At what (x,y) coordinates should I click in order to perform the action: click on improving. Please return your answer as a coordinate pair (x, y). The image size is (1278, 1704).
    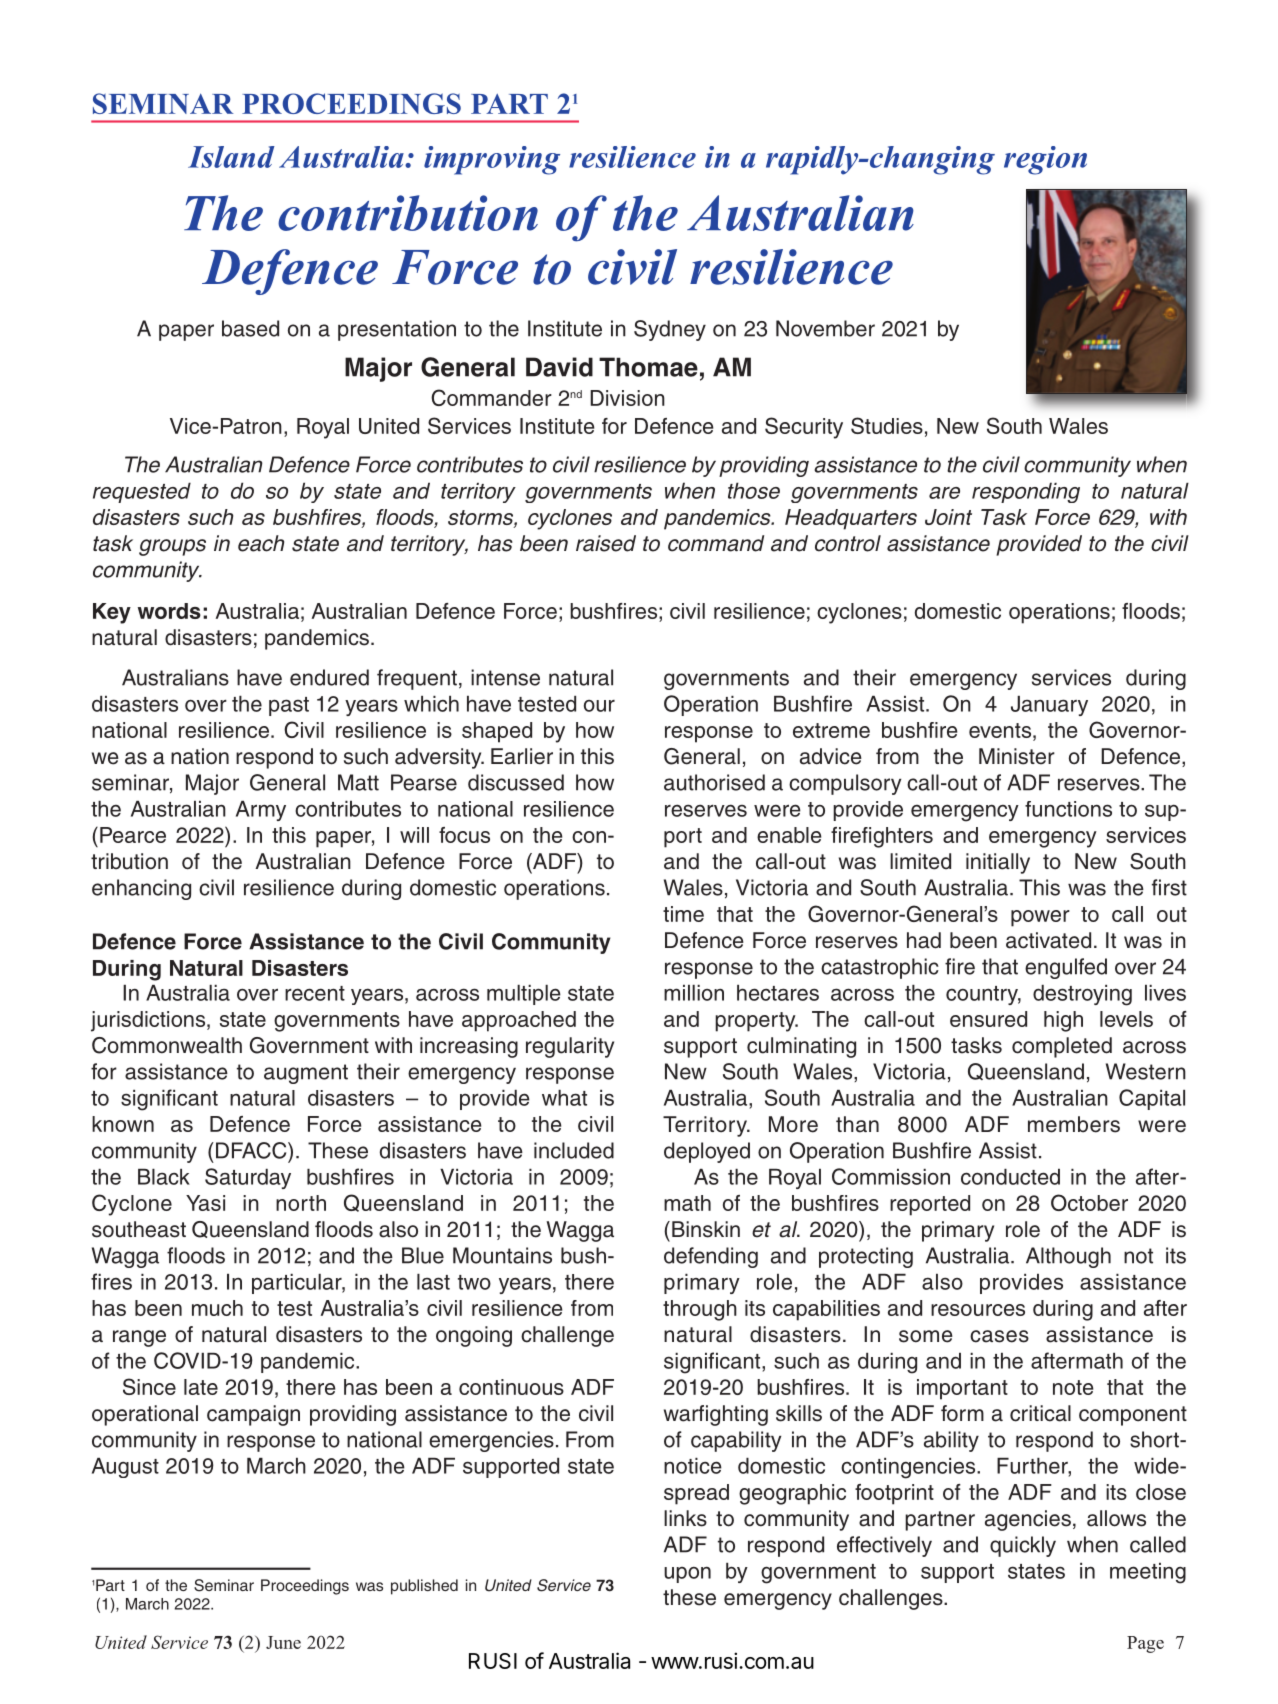
    Looking at the image, I should click on (492, 160).
